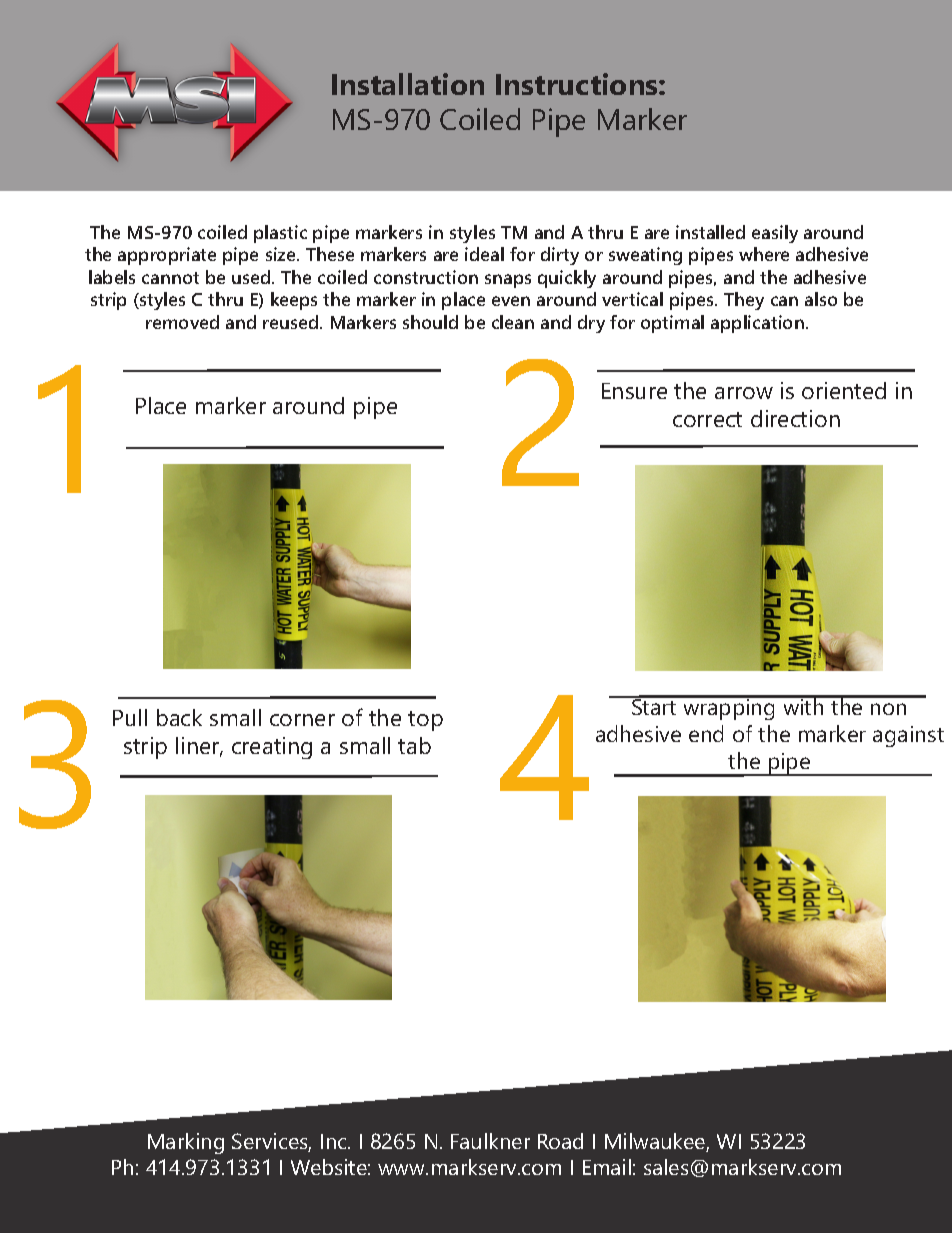  I want to click on easily, so click(775, 234).
